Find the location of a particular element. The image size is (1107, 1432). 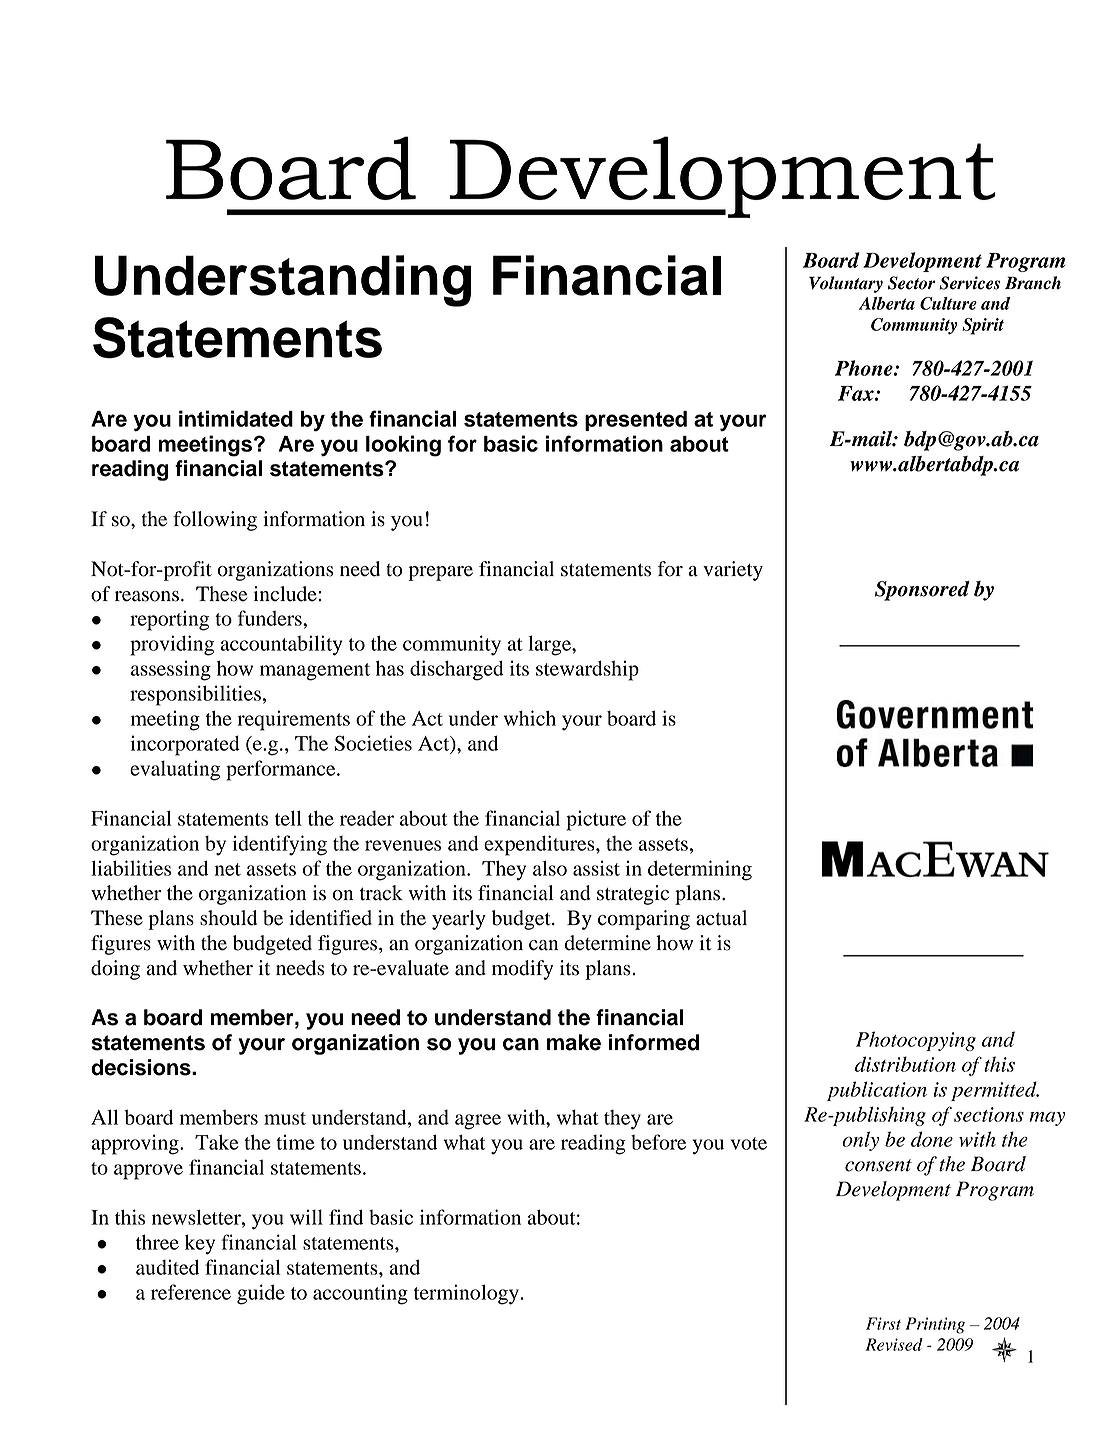

reference is located at coordinates (191, 1292).
